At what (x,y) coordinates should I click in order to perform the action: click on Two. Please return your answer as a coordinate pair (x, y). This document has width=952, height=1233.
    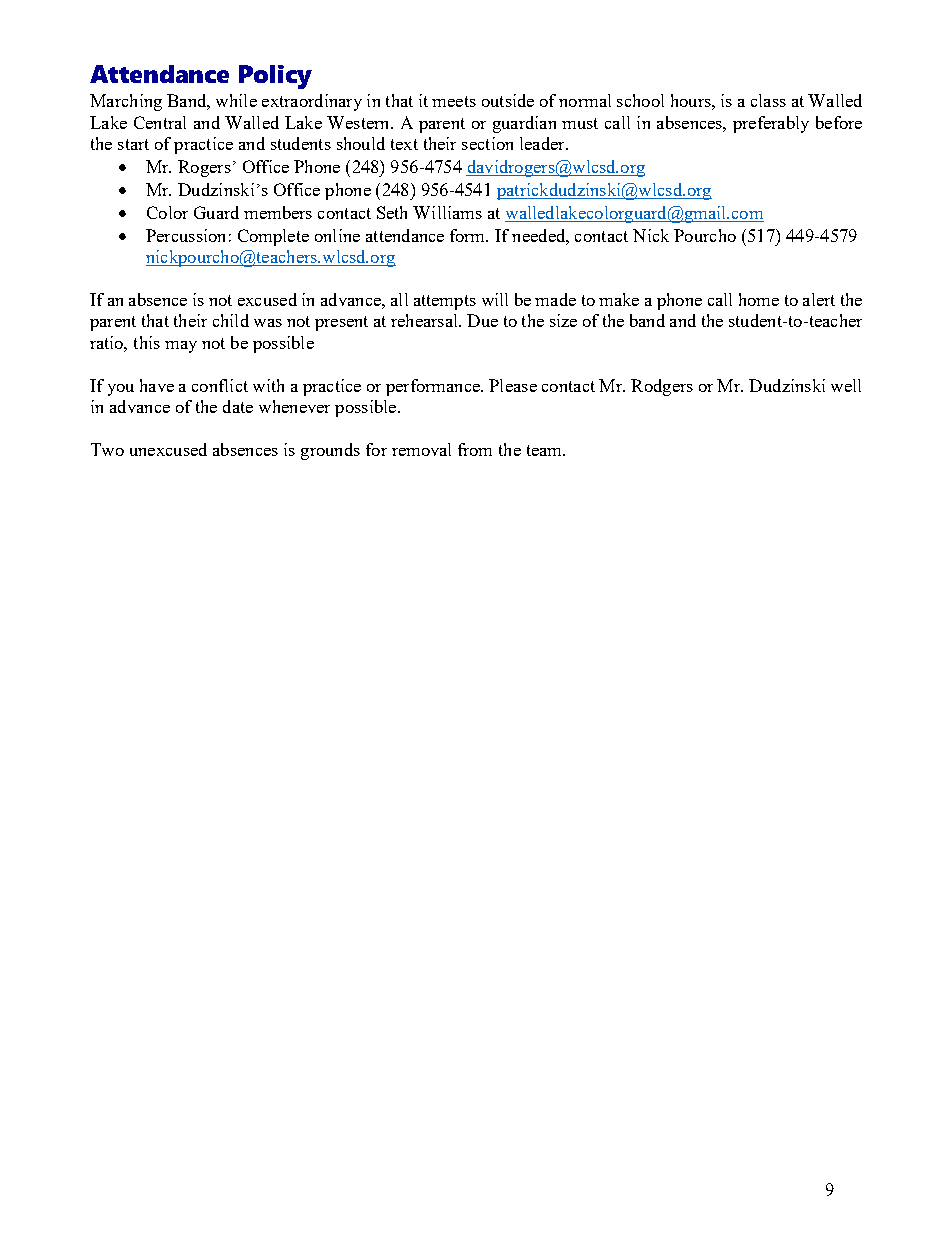
    Looking at the image, I should click on (107, 449).
